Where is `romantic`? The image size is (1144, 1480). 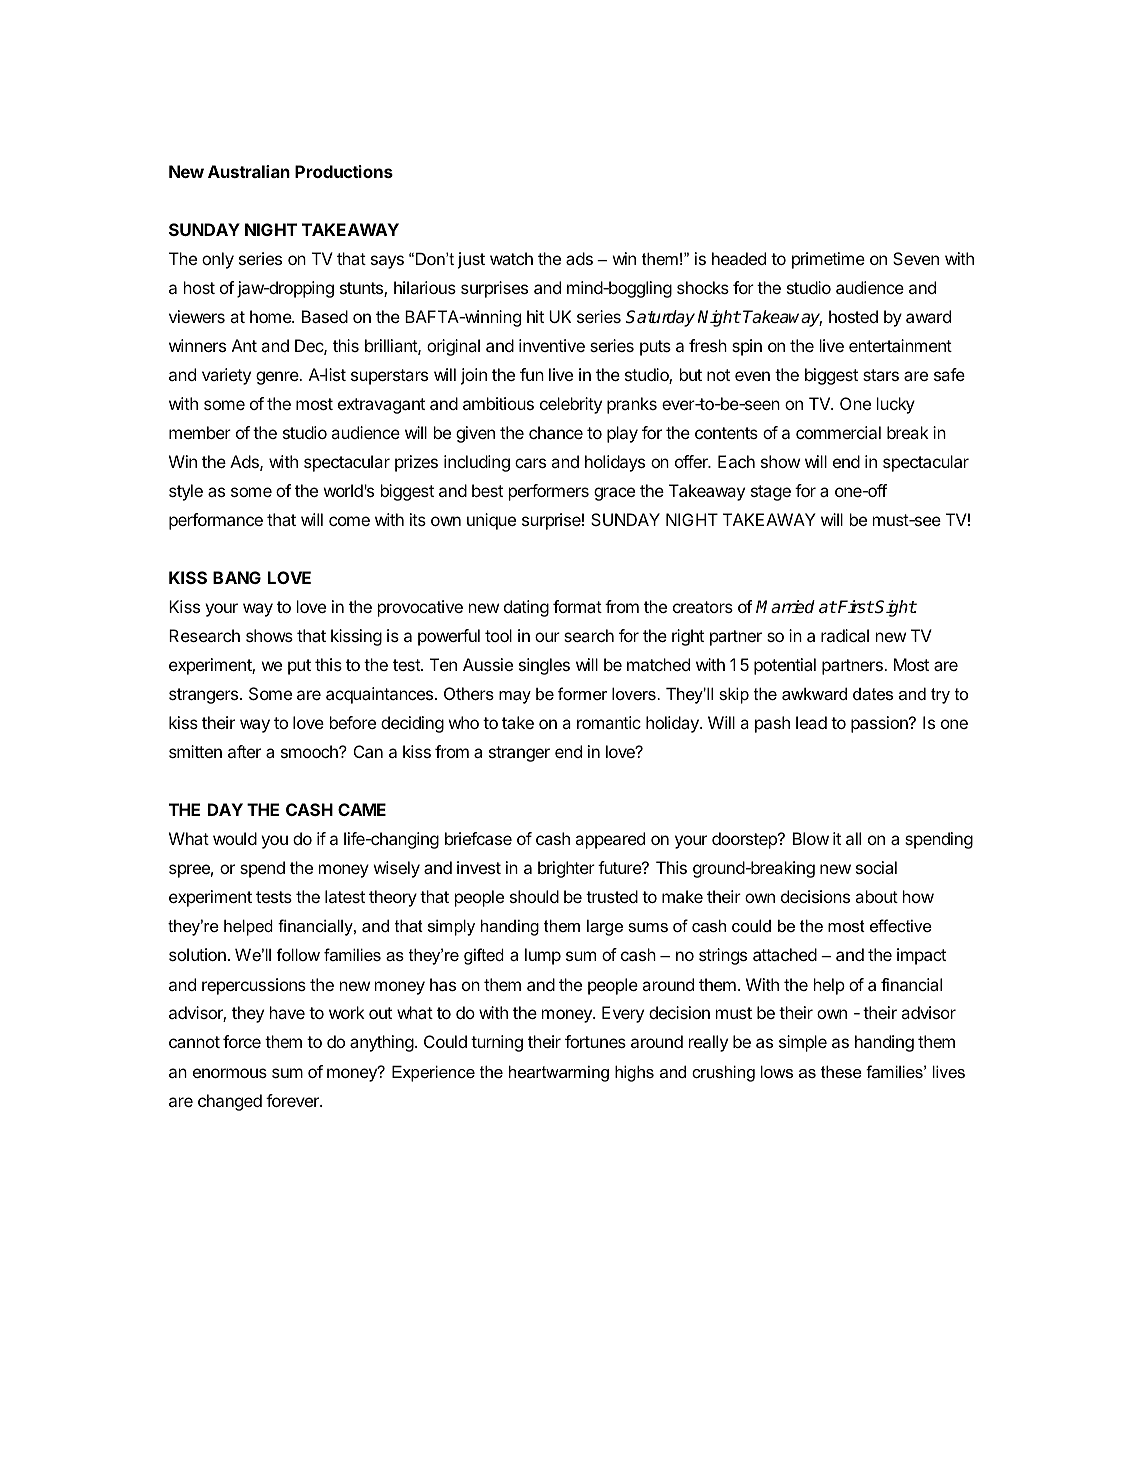
romantic is located at coordinates (609, 722).
